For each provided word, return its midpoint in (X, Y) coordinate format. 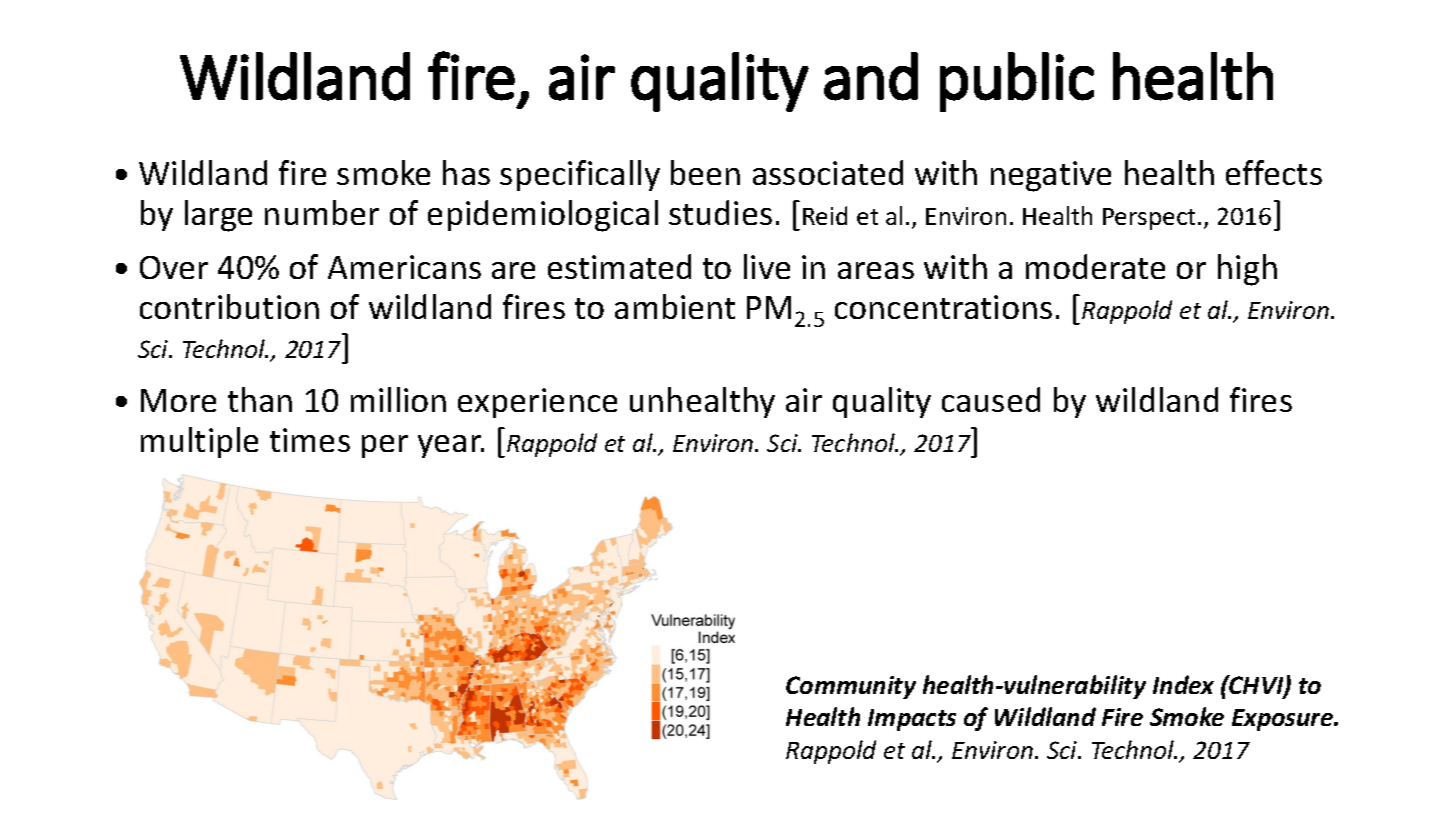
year (451, 446)
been (705, 172)
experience (537, 403)
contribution (229, 306)
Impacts (912, 720)
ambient (675, 306)
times (310, 440)
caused (991, 399)
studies (720, 212)
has (466, 172)
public (1017, 82)
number (322, 212)
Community (851, 687)
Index (1183, 684)
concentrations (943, 307)
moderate (1095, 266)
